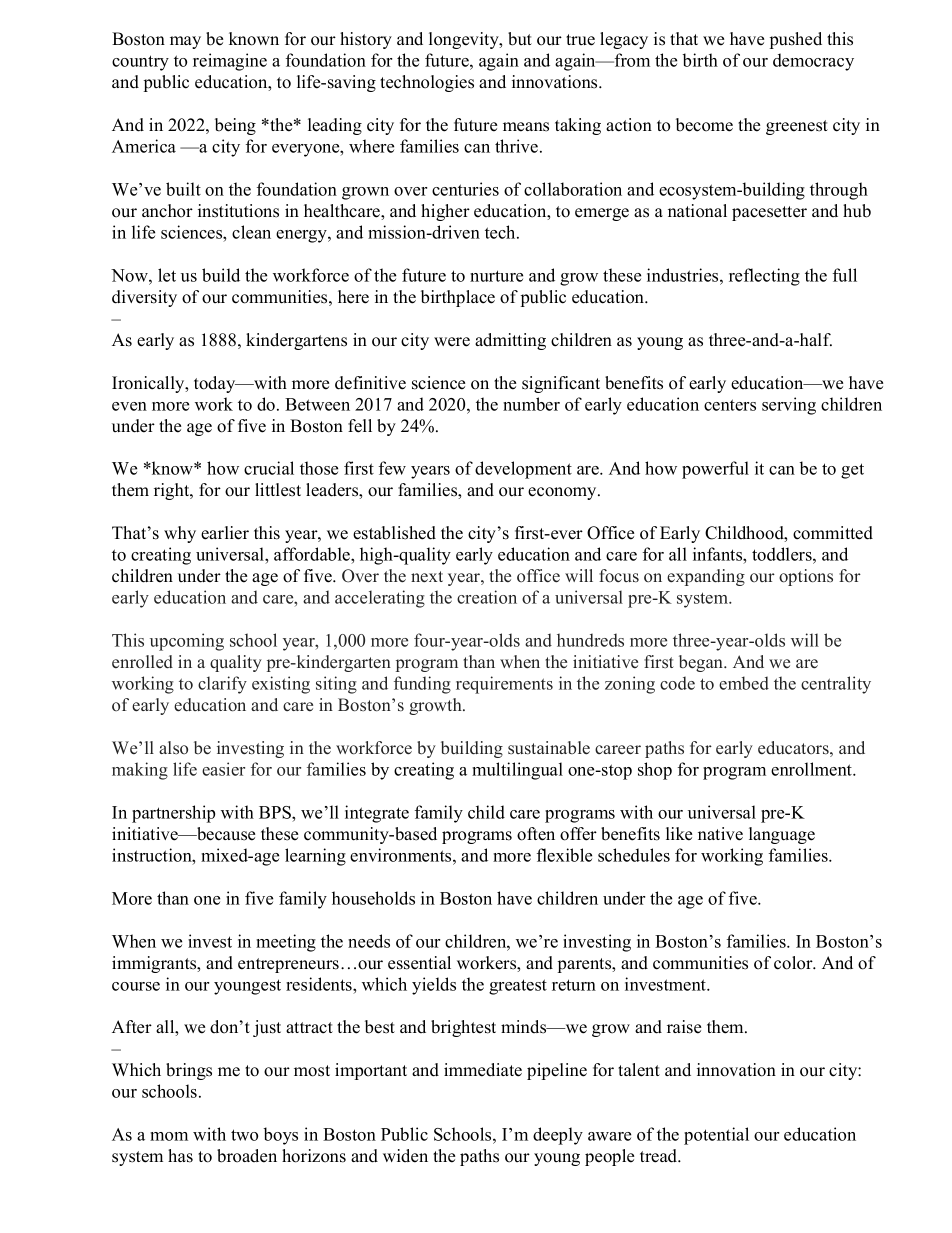  I want to click on but, so click(520, 39).
